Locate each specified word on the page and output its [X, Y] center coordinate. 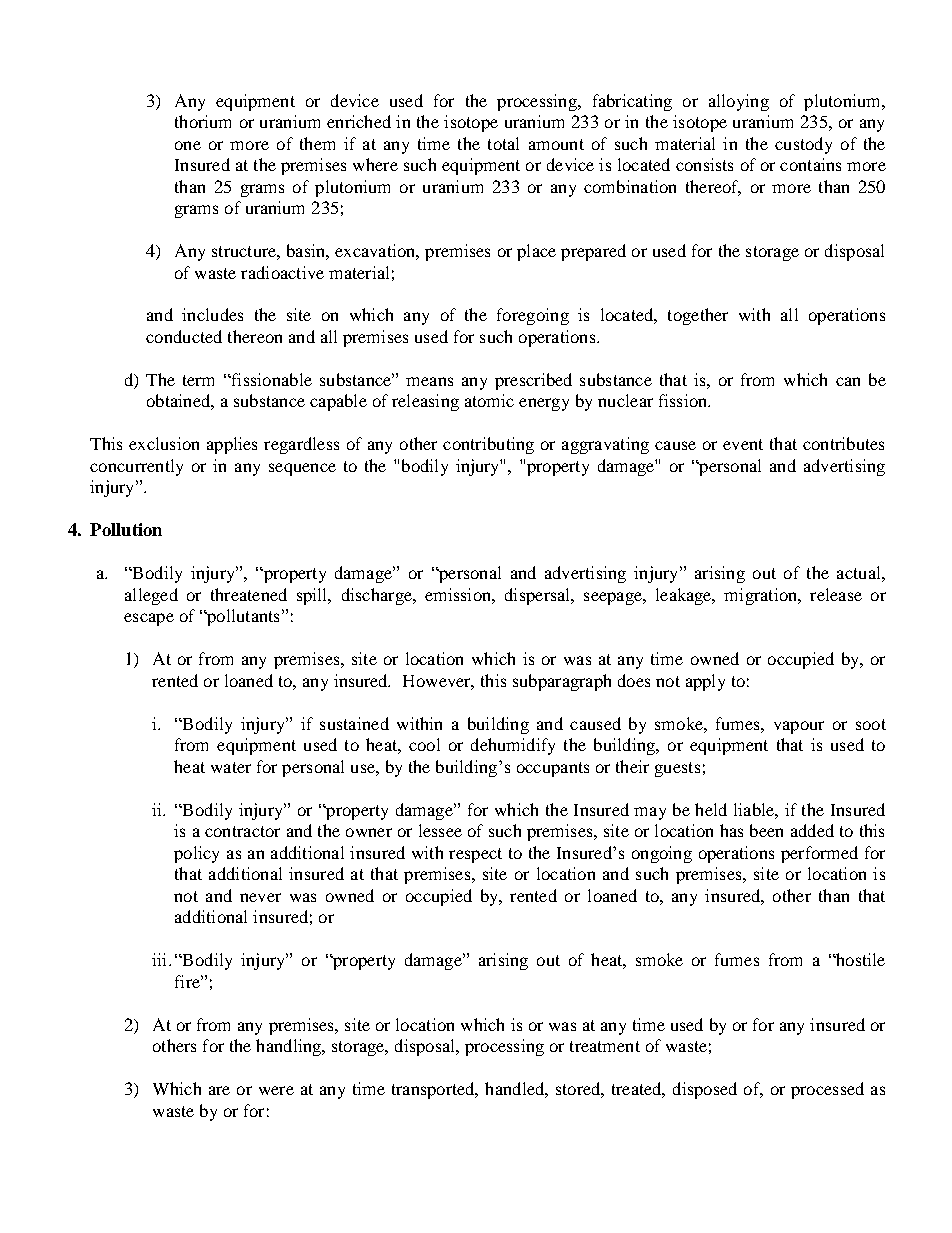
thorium [203, 121]
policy [196, 854]
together [698, 316]
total [503, 143]
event [743, 444]
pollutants [242, 617]
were [276, 1090]
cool [424, 744]
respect [475, 855]
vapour [799, 727]
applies [232, 445]
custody [803, 145]
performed [819, 854]
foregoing [533, 316]
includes [212, 314]
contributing [488, 445]
